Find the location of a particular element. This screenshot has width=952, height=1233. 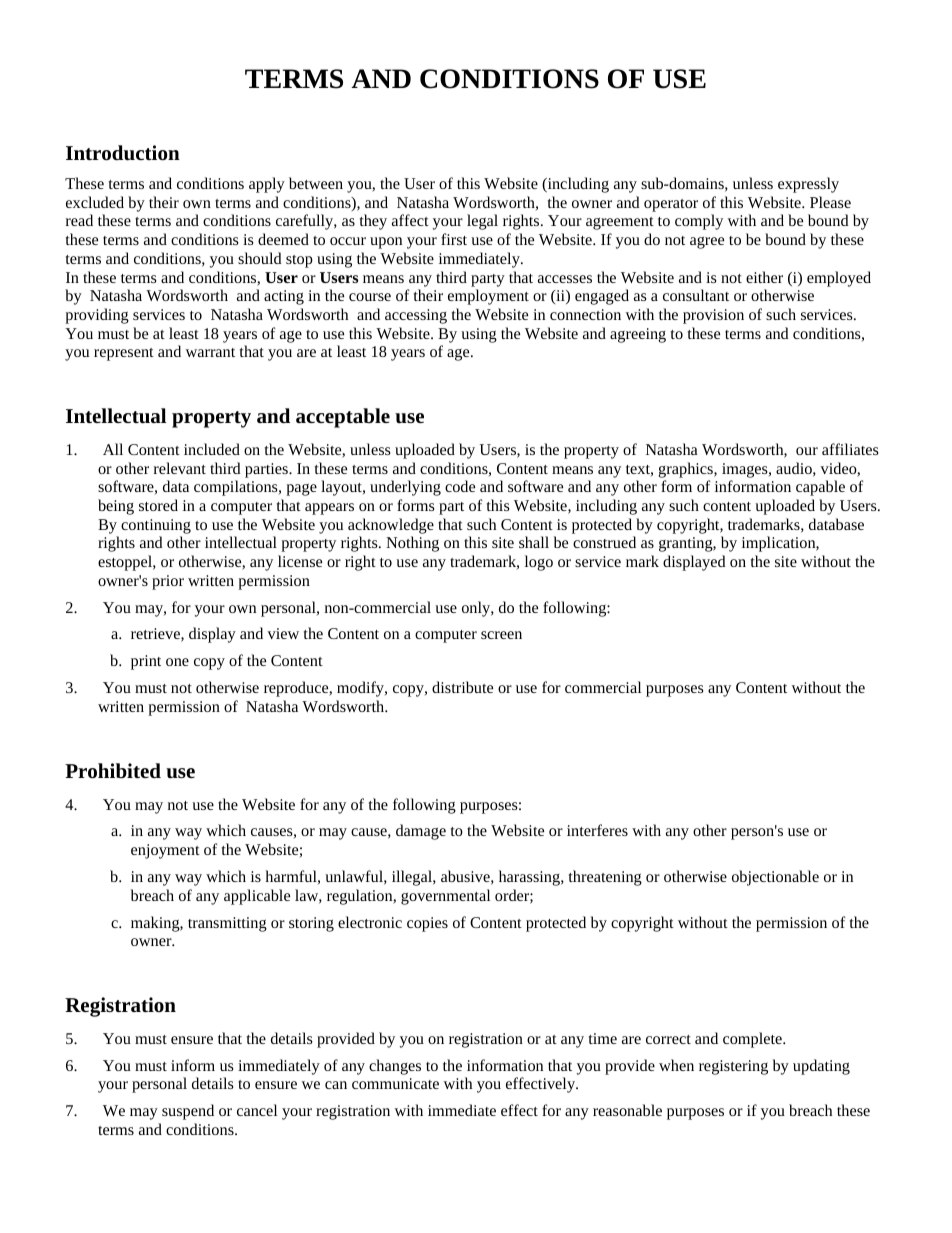

expressly is located at coordinates (808, 185).
